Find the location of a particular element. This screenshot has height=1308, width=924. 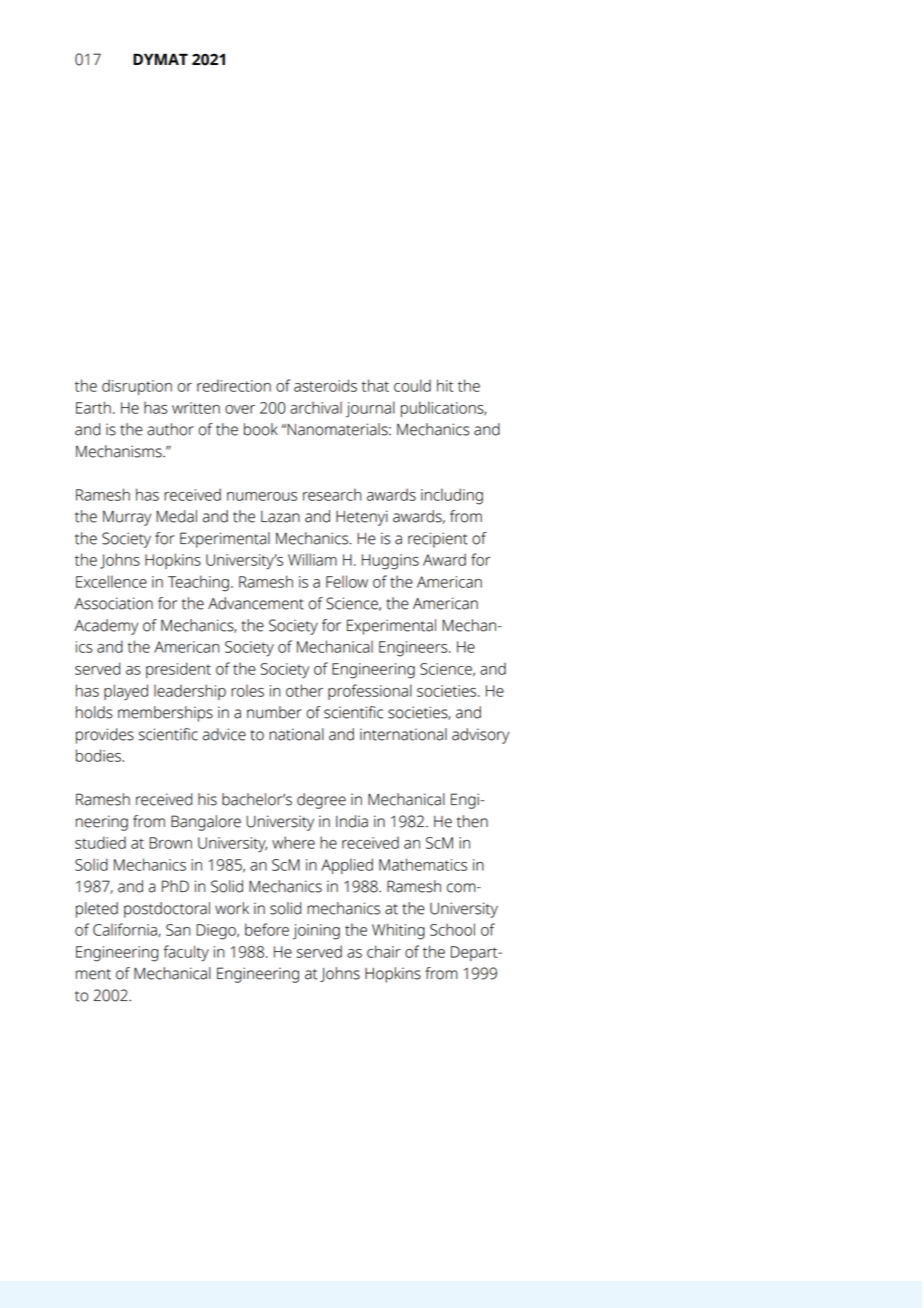

disruption is located at coordinates (137, 387).
